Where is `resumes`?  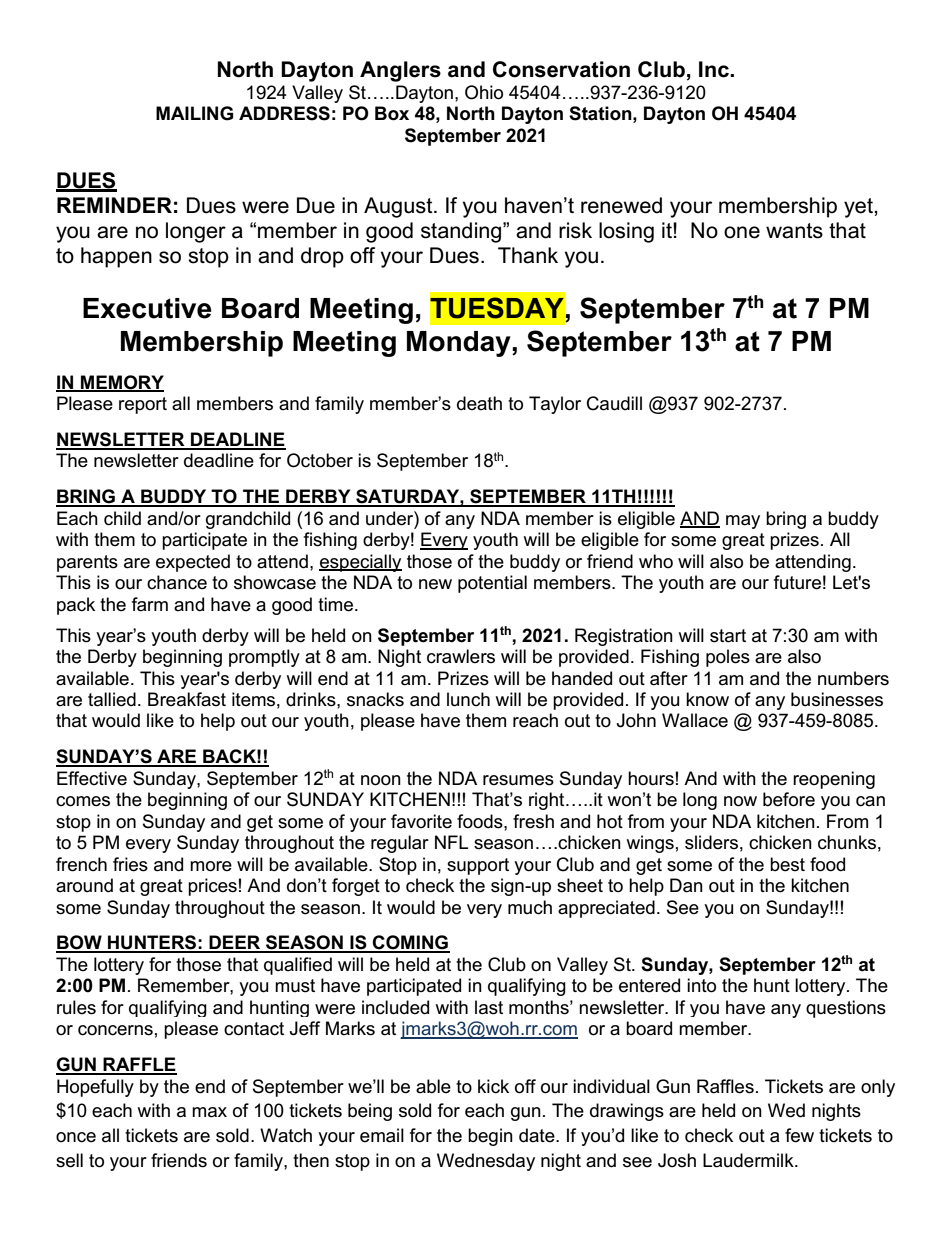
resumes is located at coordinates (518, 780).
